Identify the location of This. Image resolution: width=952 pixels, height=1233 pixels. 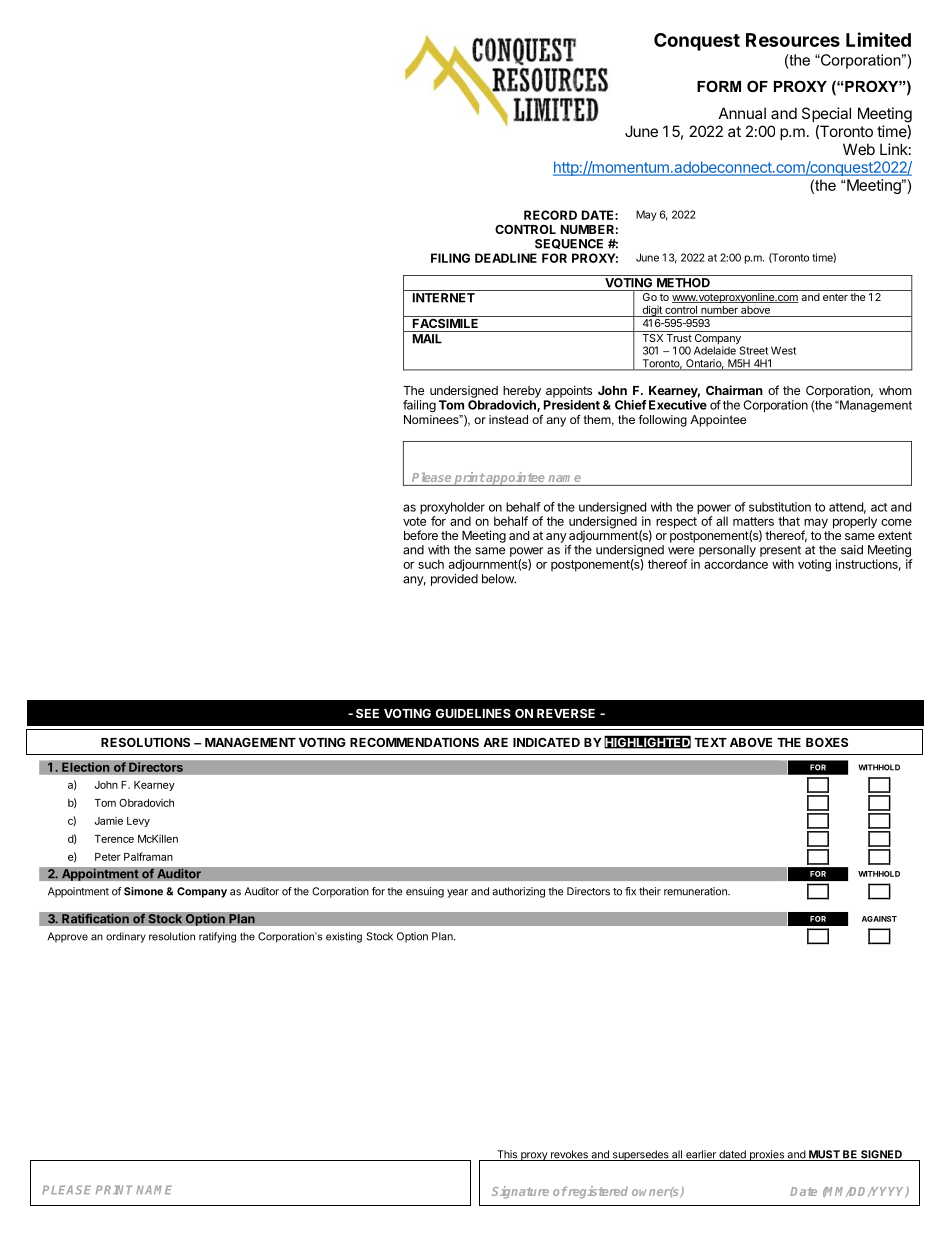
(507, 1155).
